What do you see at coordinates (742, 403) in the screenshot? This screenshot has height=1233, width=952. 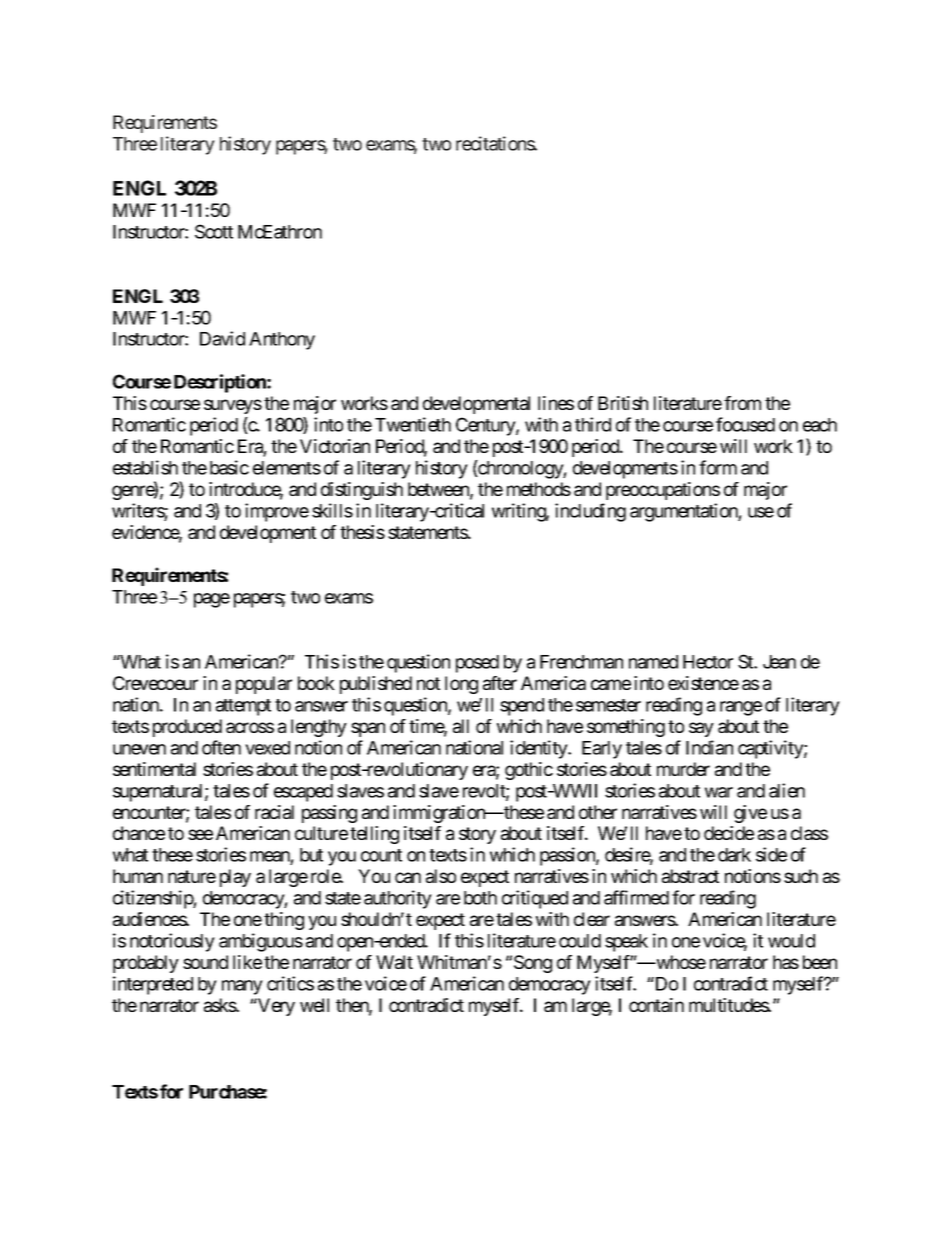 I see `from` at bounding box center [742, 403].
